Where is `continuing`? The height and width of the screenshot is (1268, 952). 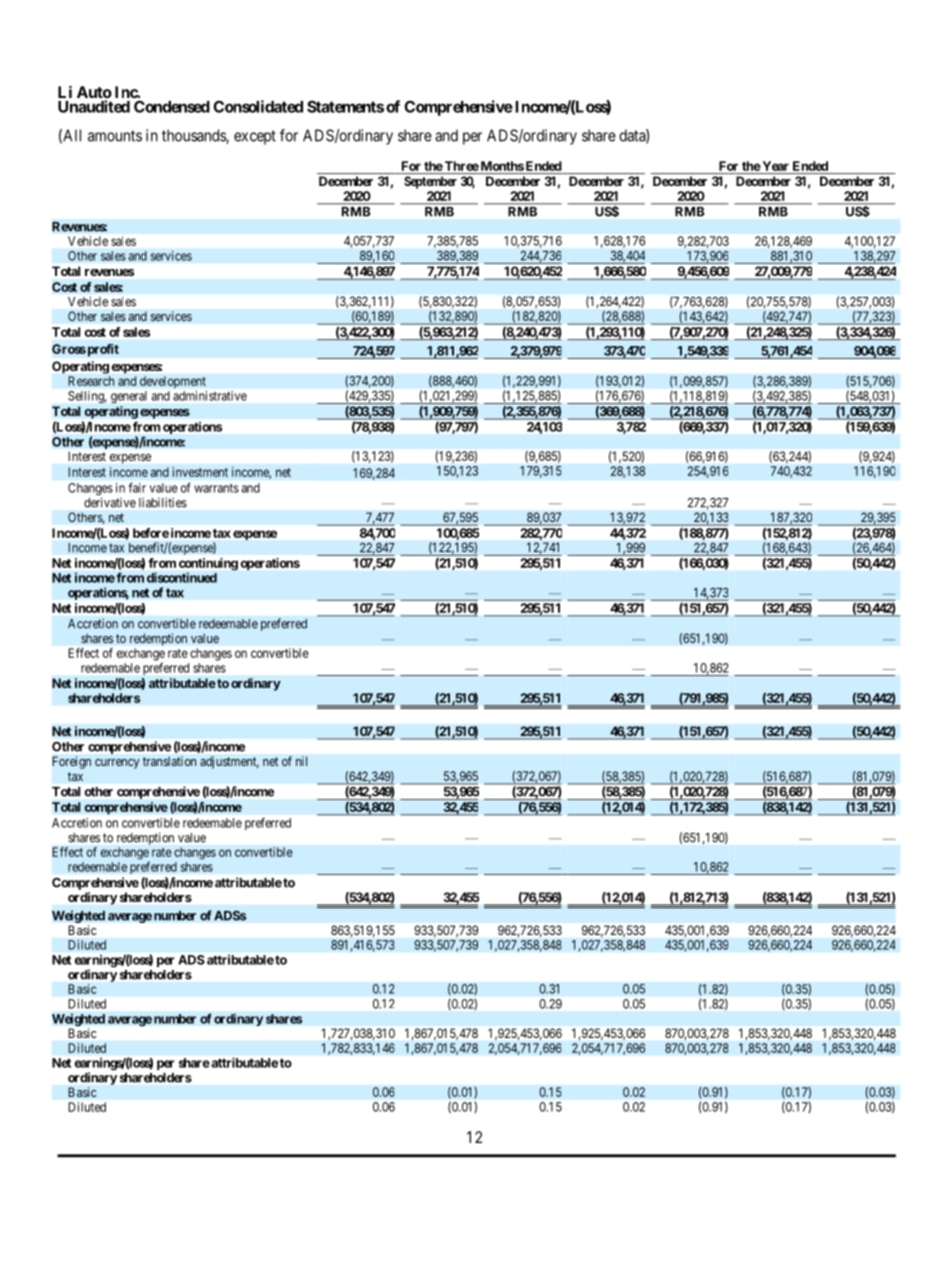 continuing is located at coordinates (208, 565).
